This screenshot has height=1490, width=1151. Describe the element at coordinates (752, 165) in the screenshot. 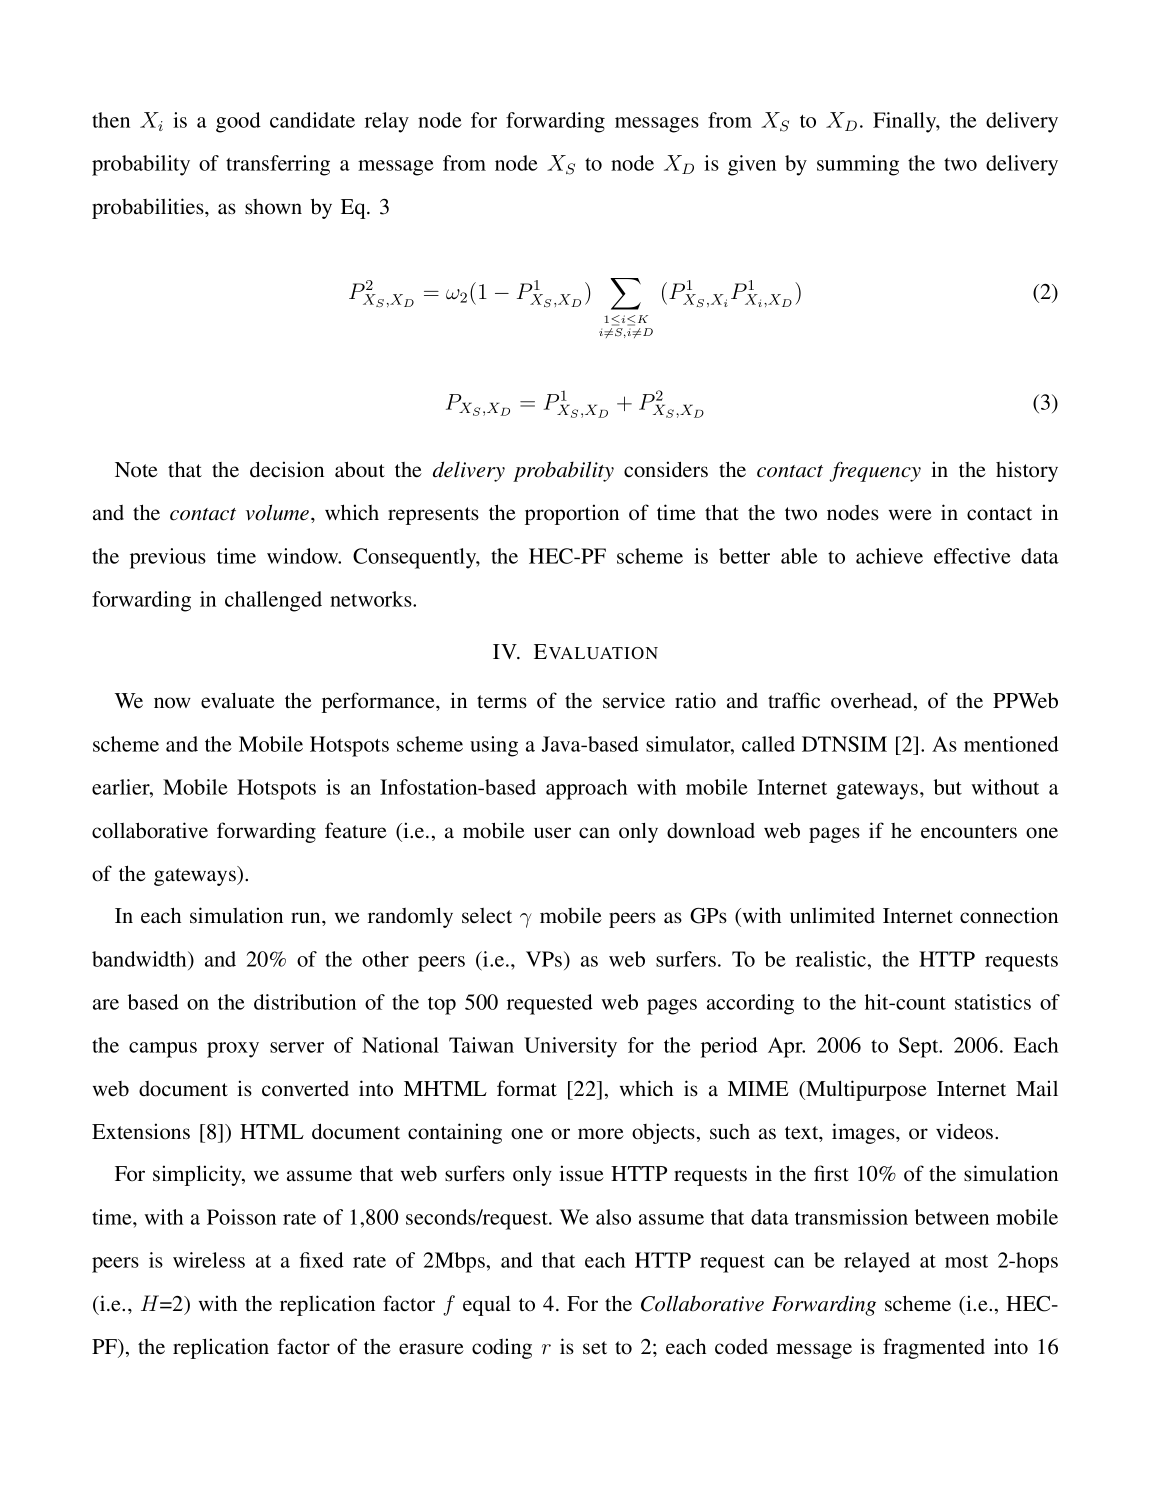

I see `given` at that location.
